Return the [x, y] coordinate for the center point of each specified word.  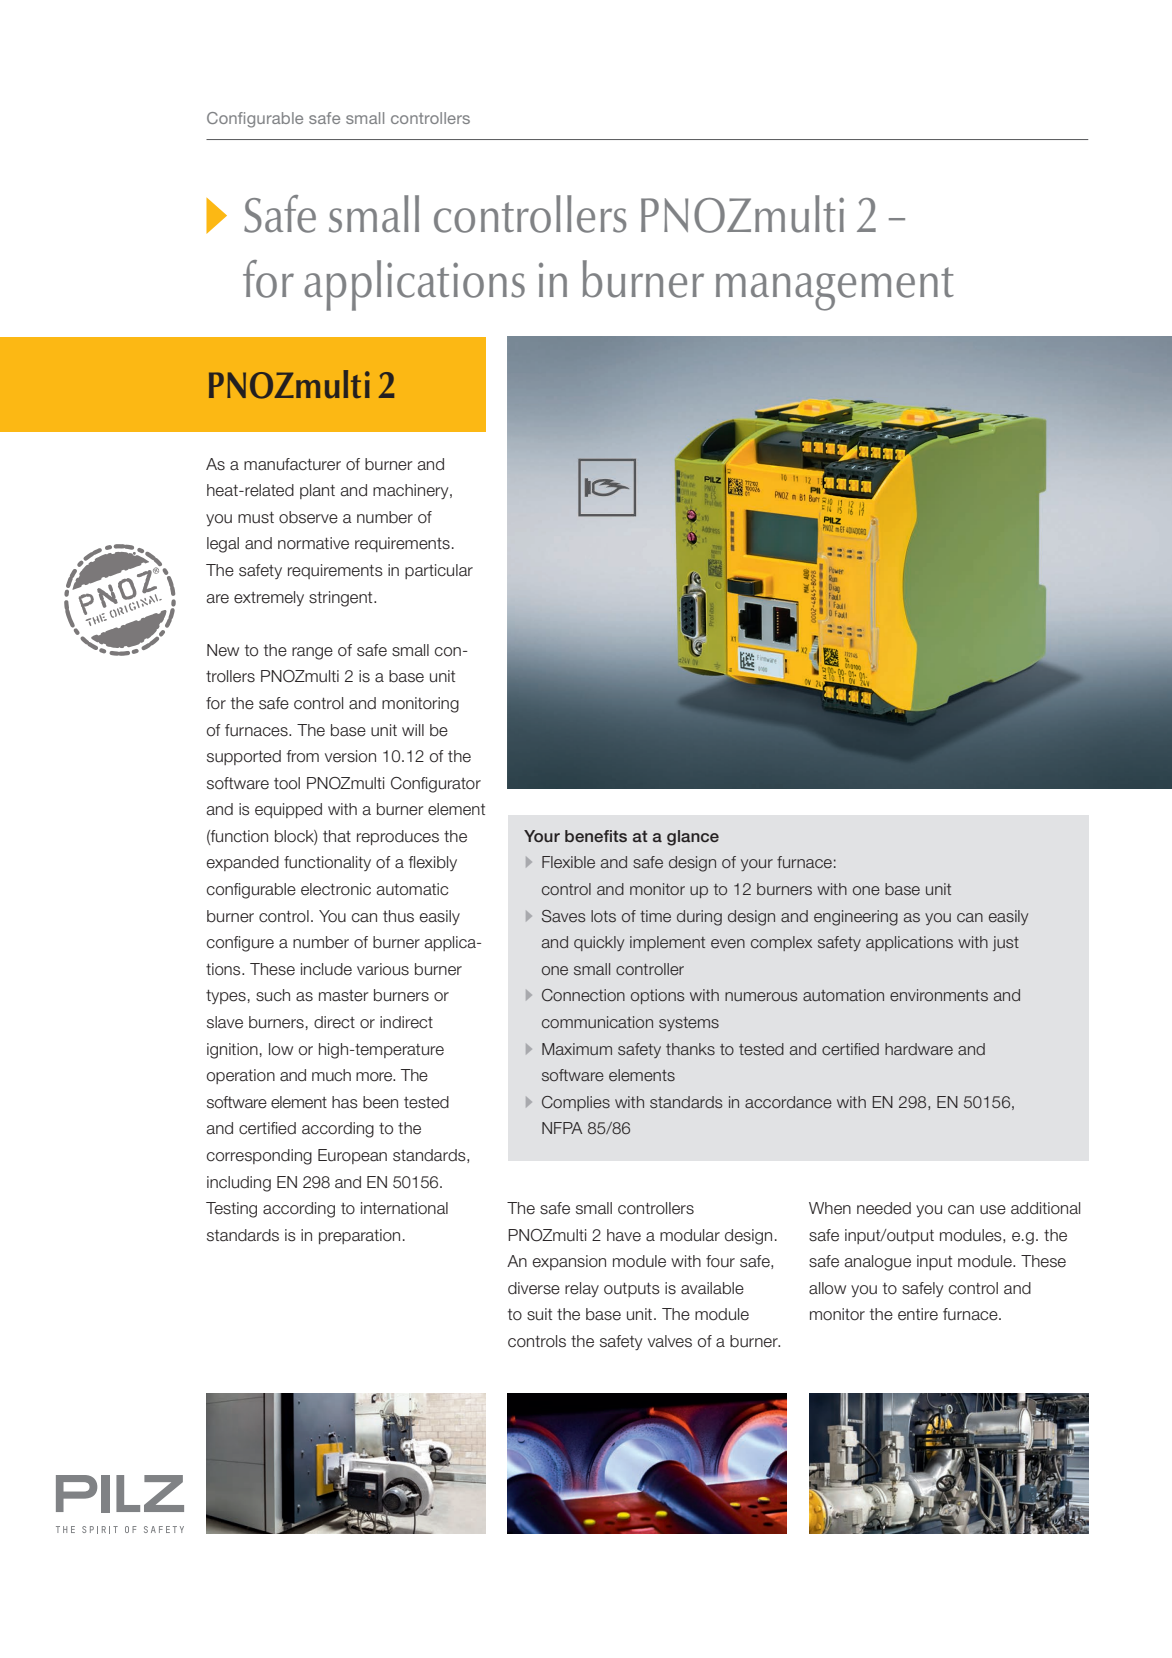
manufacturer [292, 464]
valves [670, 1341]
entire [918, 1314]
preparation [359, 1236]
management [835, 289]
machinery [412, 491]
